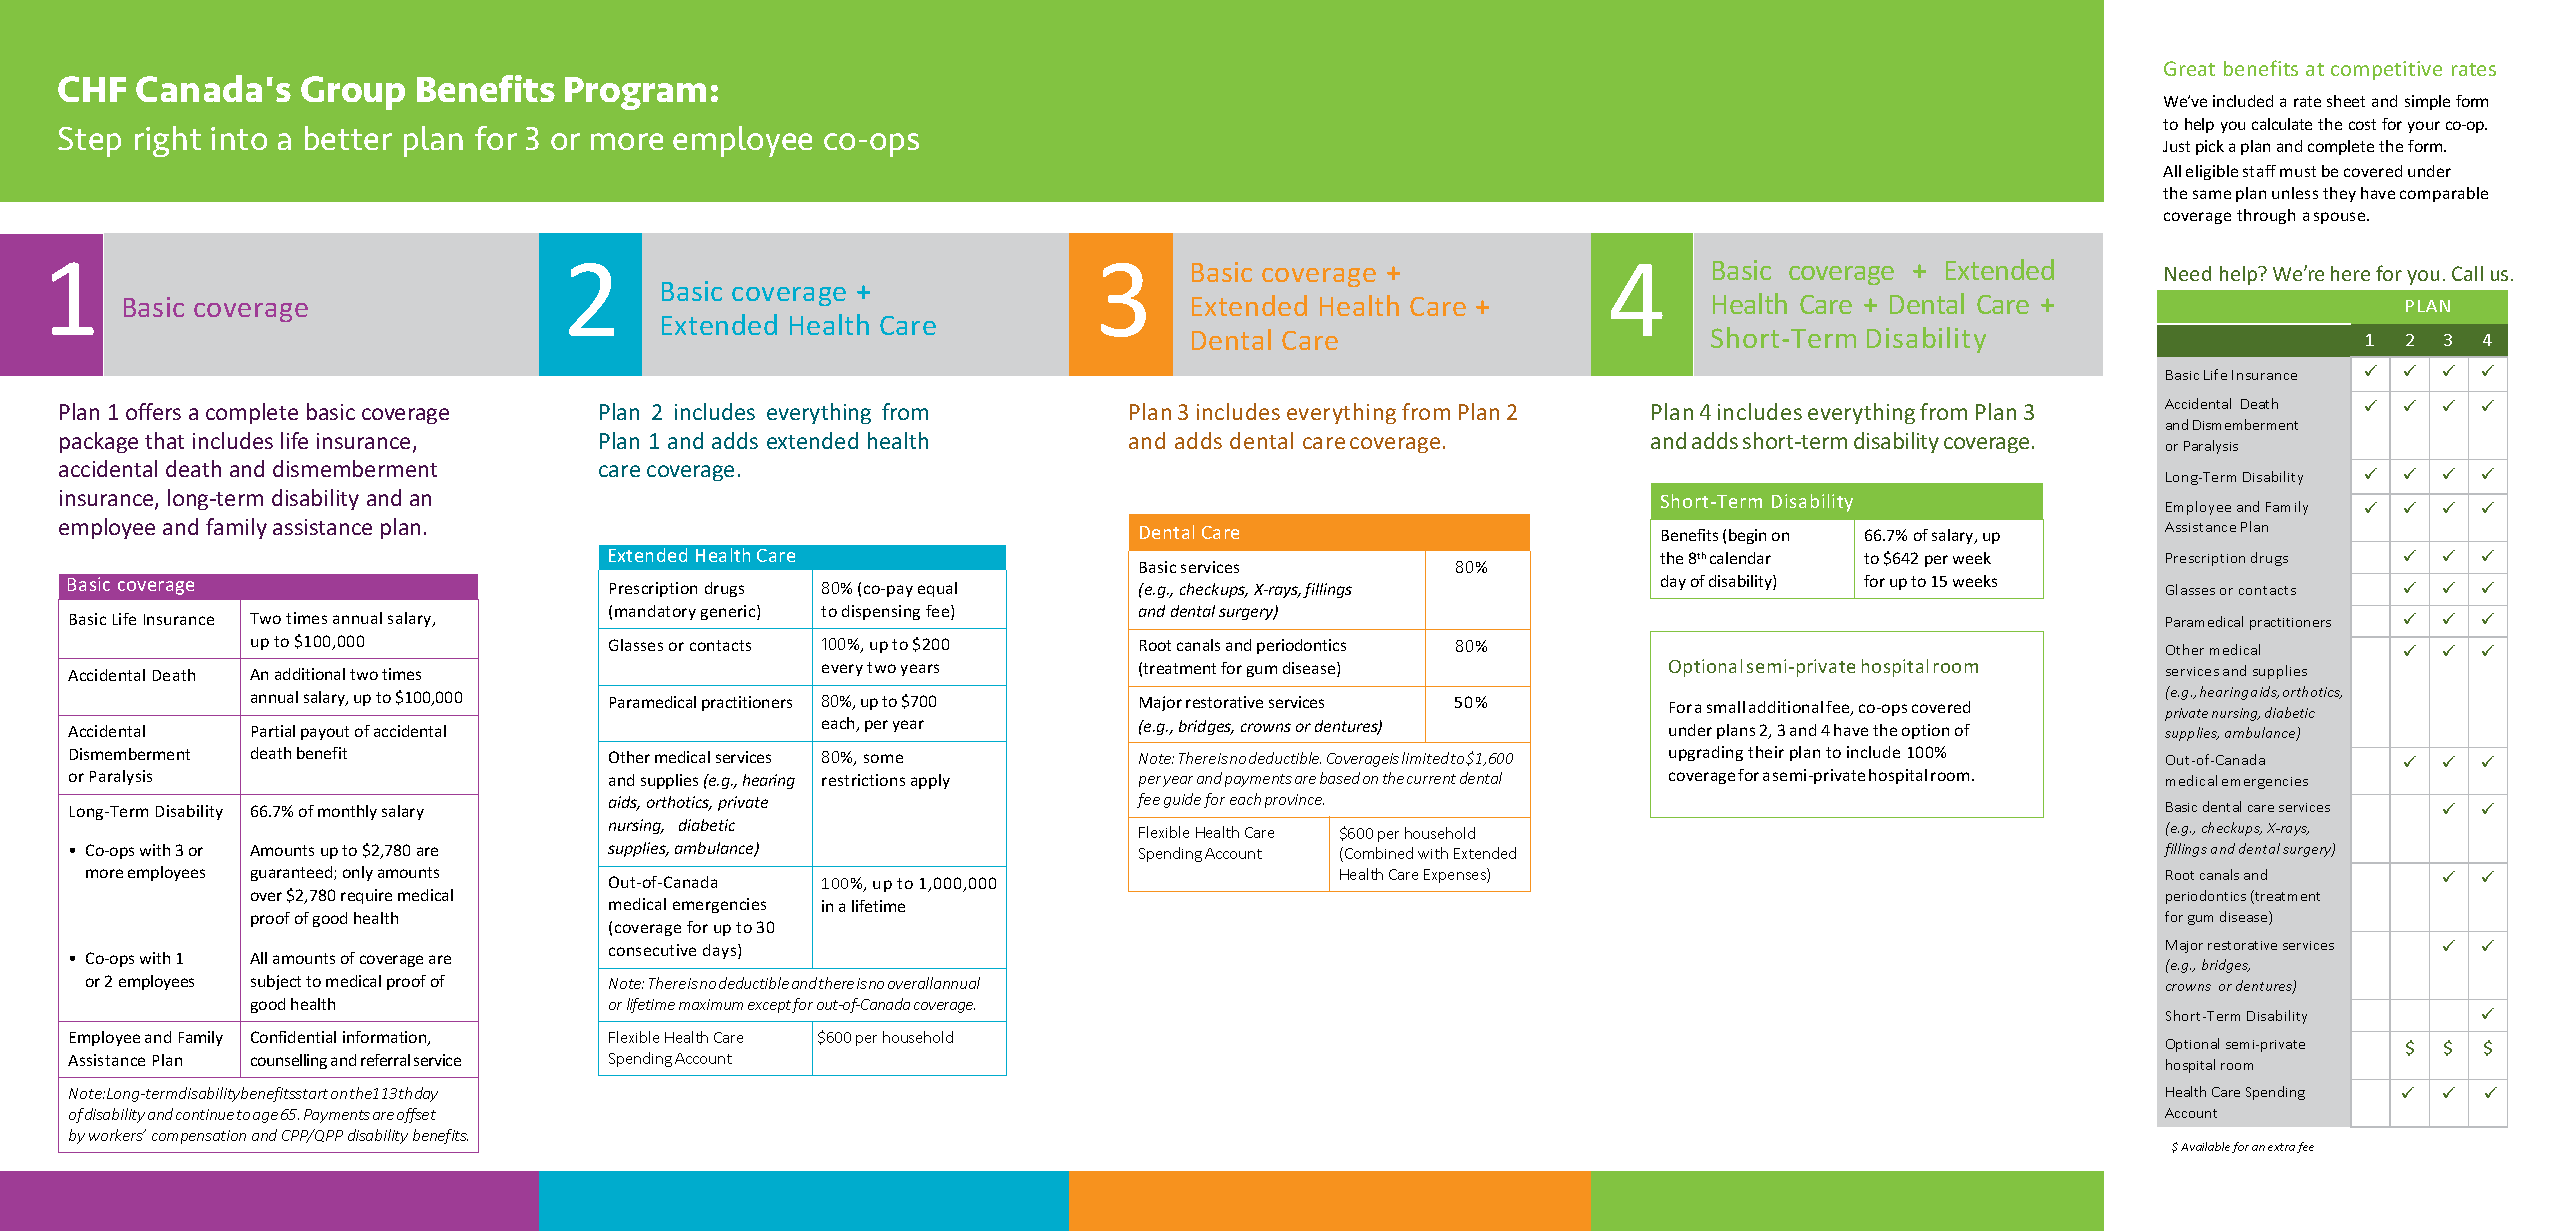 The width and height of the image is (2573, 1231). Describe the element at coordinates (655, 612) in the image. I see `mandatory` at that location.
